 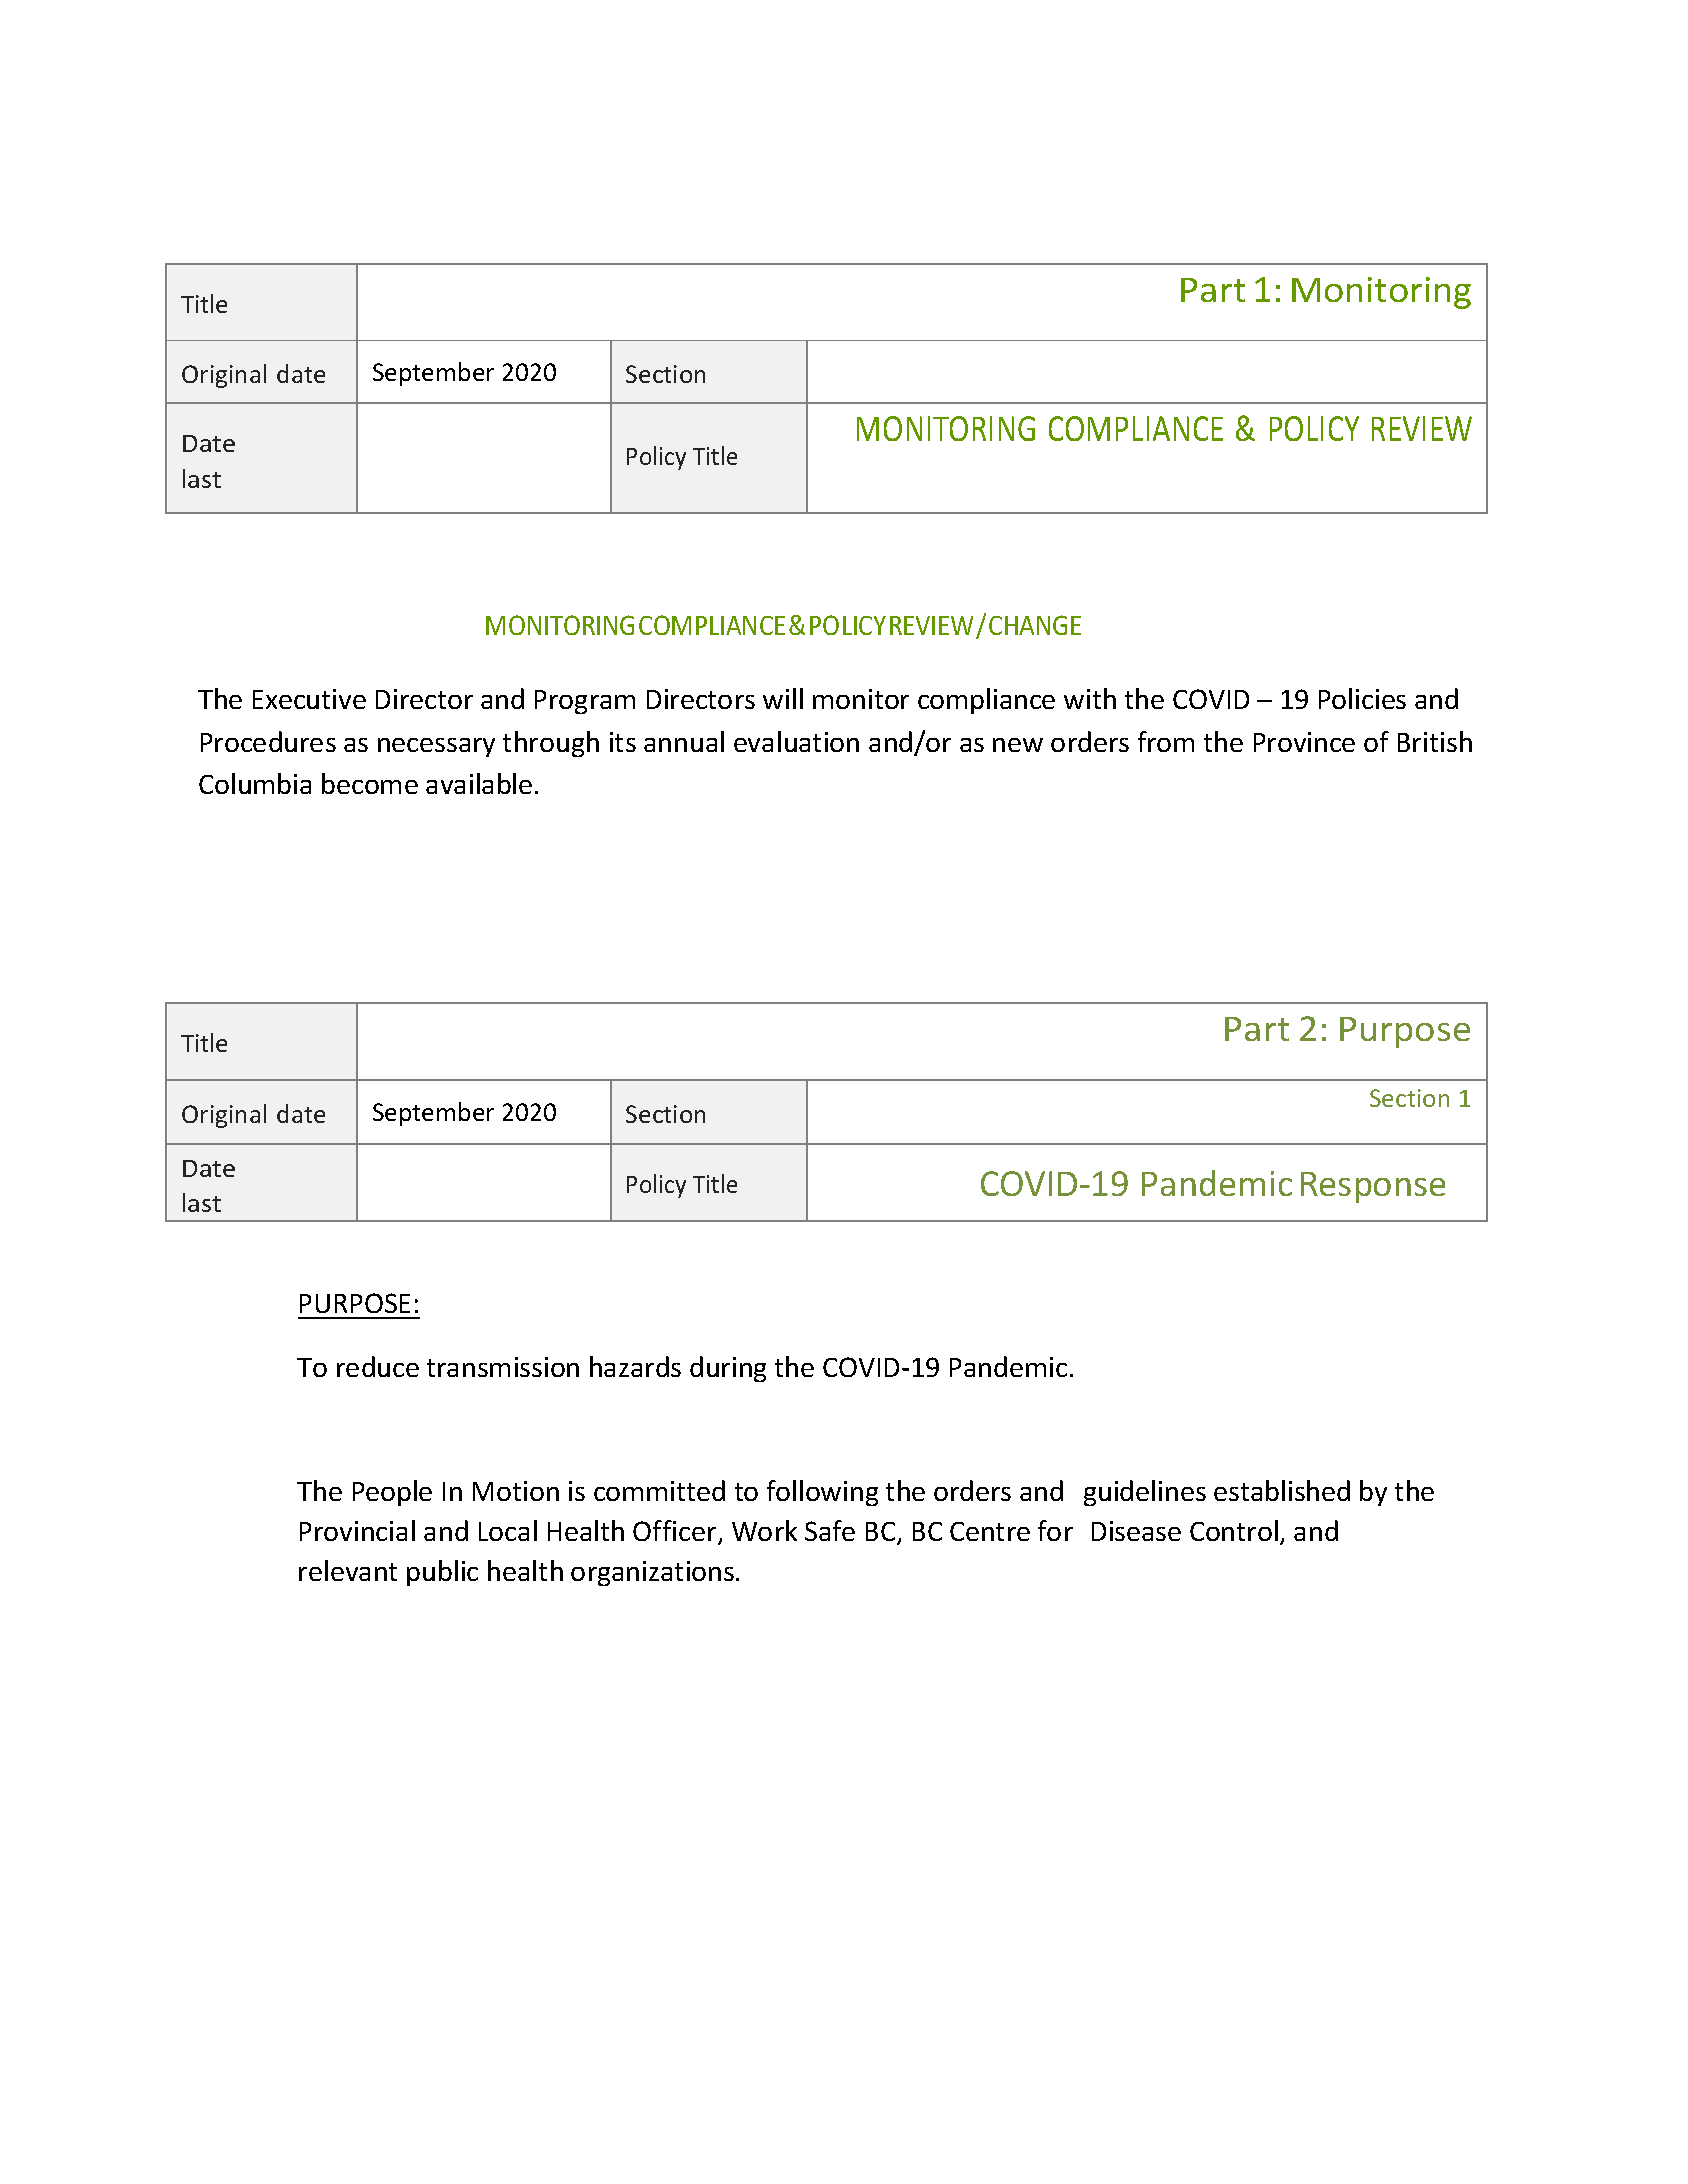 What do you see at coordinates (378, 1366) in the screenshot?
I see `reduce` at bounding box center [378, 1366].
